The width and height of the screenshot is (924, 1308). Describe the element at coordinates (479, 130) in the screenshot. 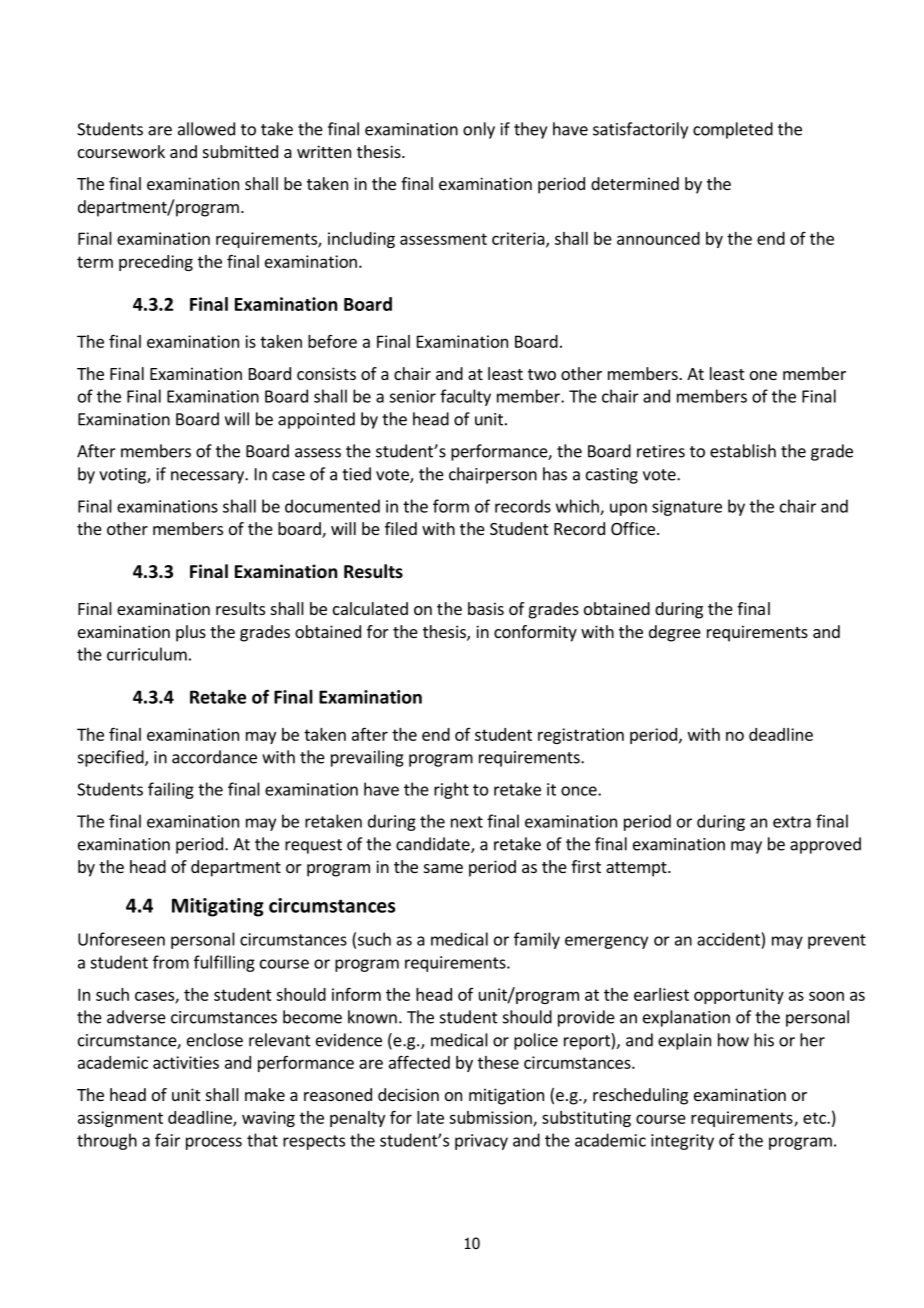

I see `only` at that location.
